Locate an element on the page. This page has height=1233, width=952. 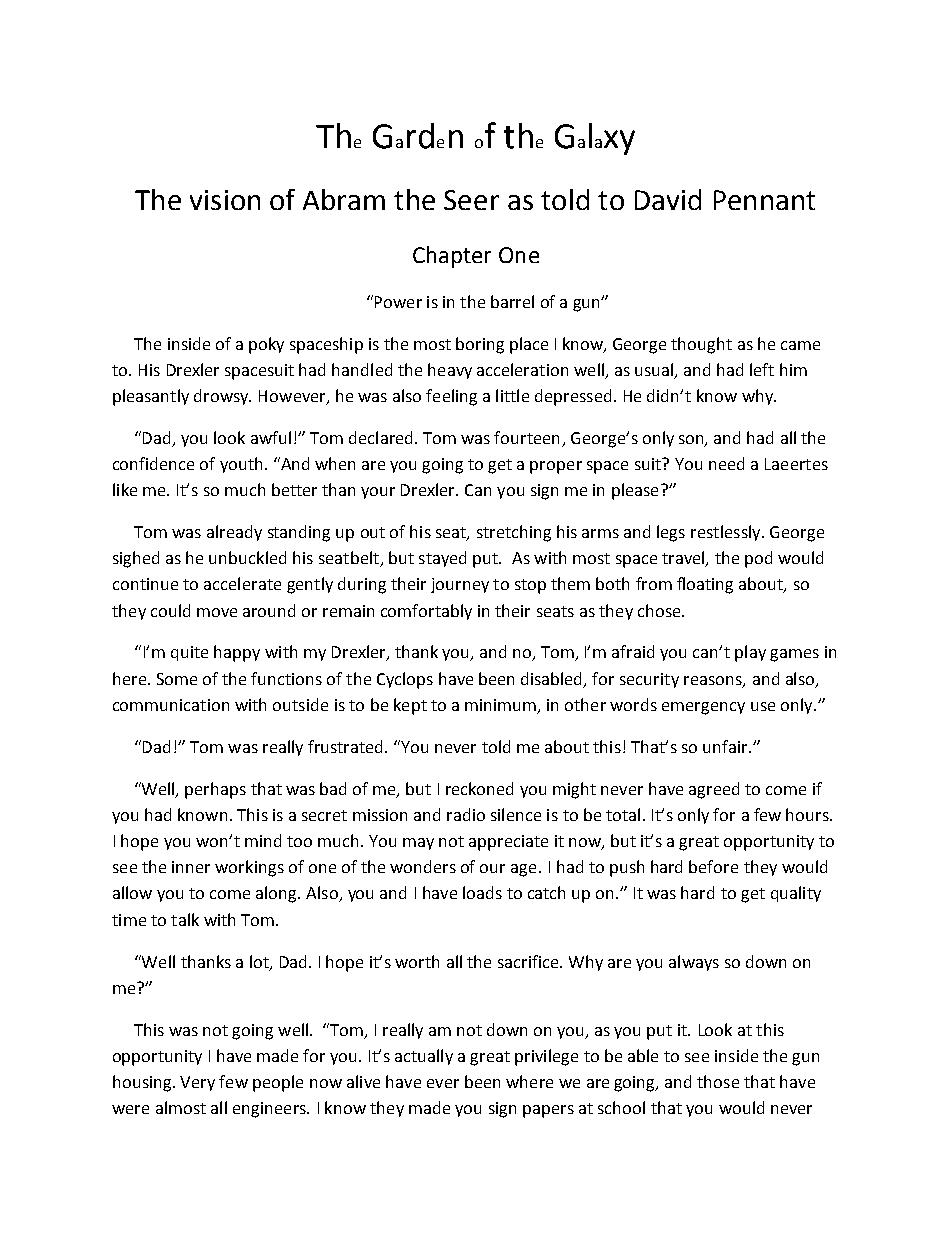
Pennant is located at coordinates (764, 200).
